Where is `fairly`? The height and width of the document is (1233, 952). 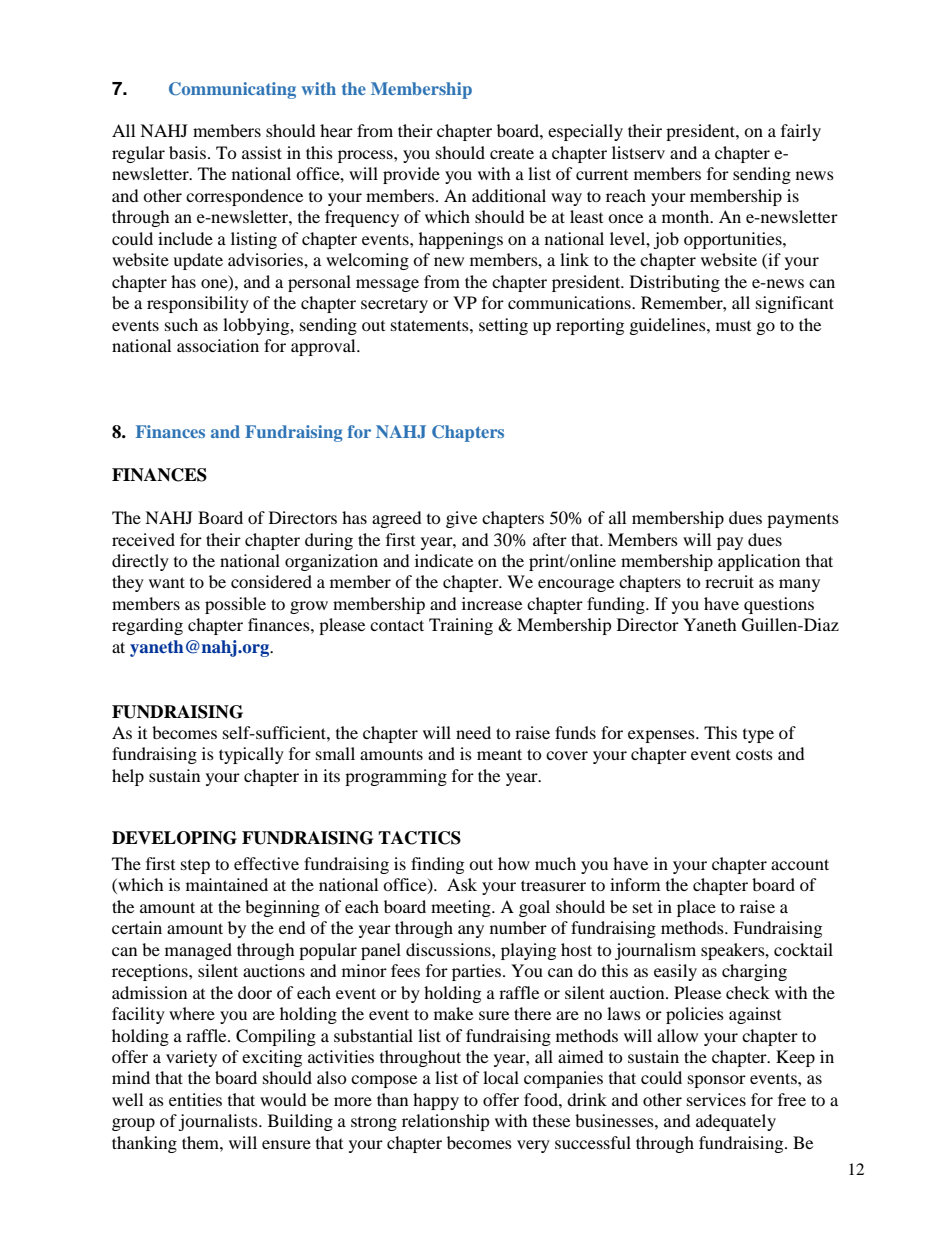
fairly is located at coordinates (801, 132).
